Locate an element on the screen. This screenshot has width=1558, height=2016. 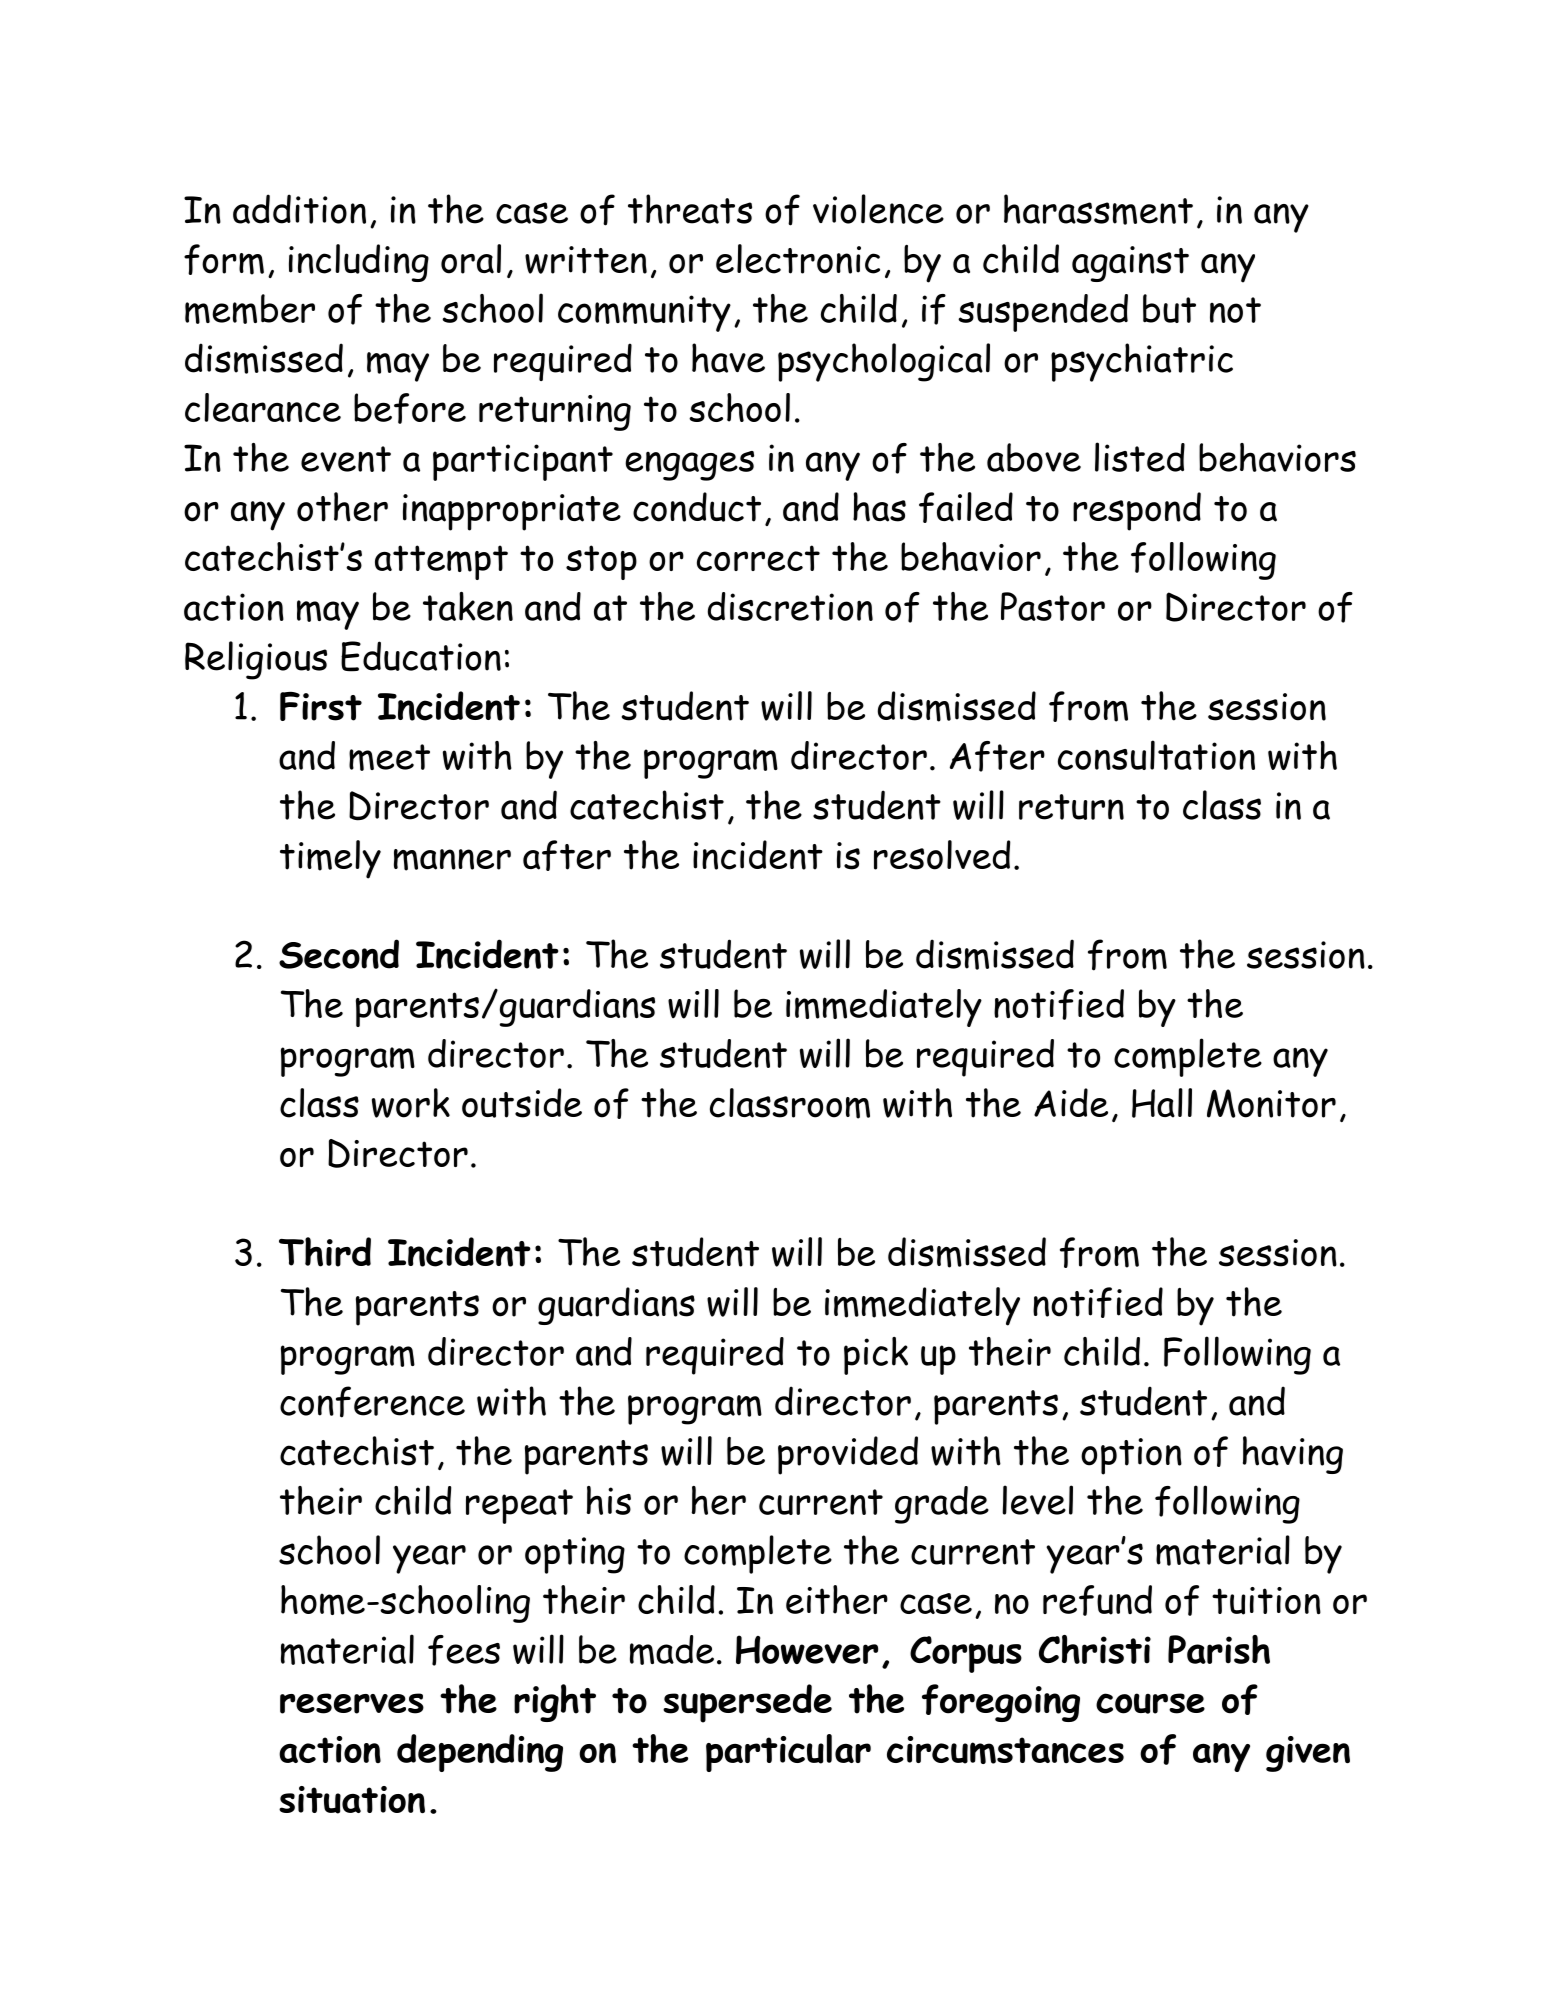
resolved is located at coordinates (942, 855).
